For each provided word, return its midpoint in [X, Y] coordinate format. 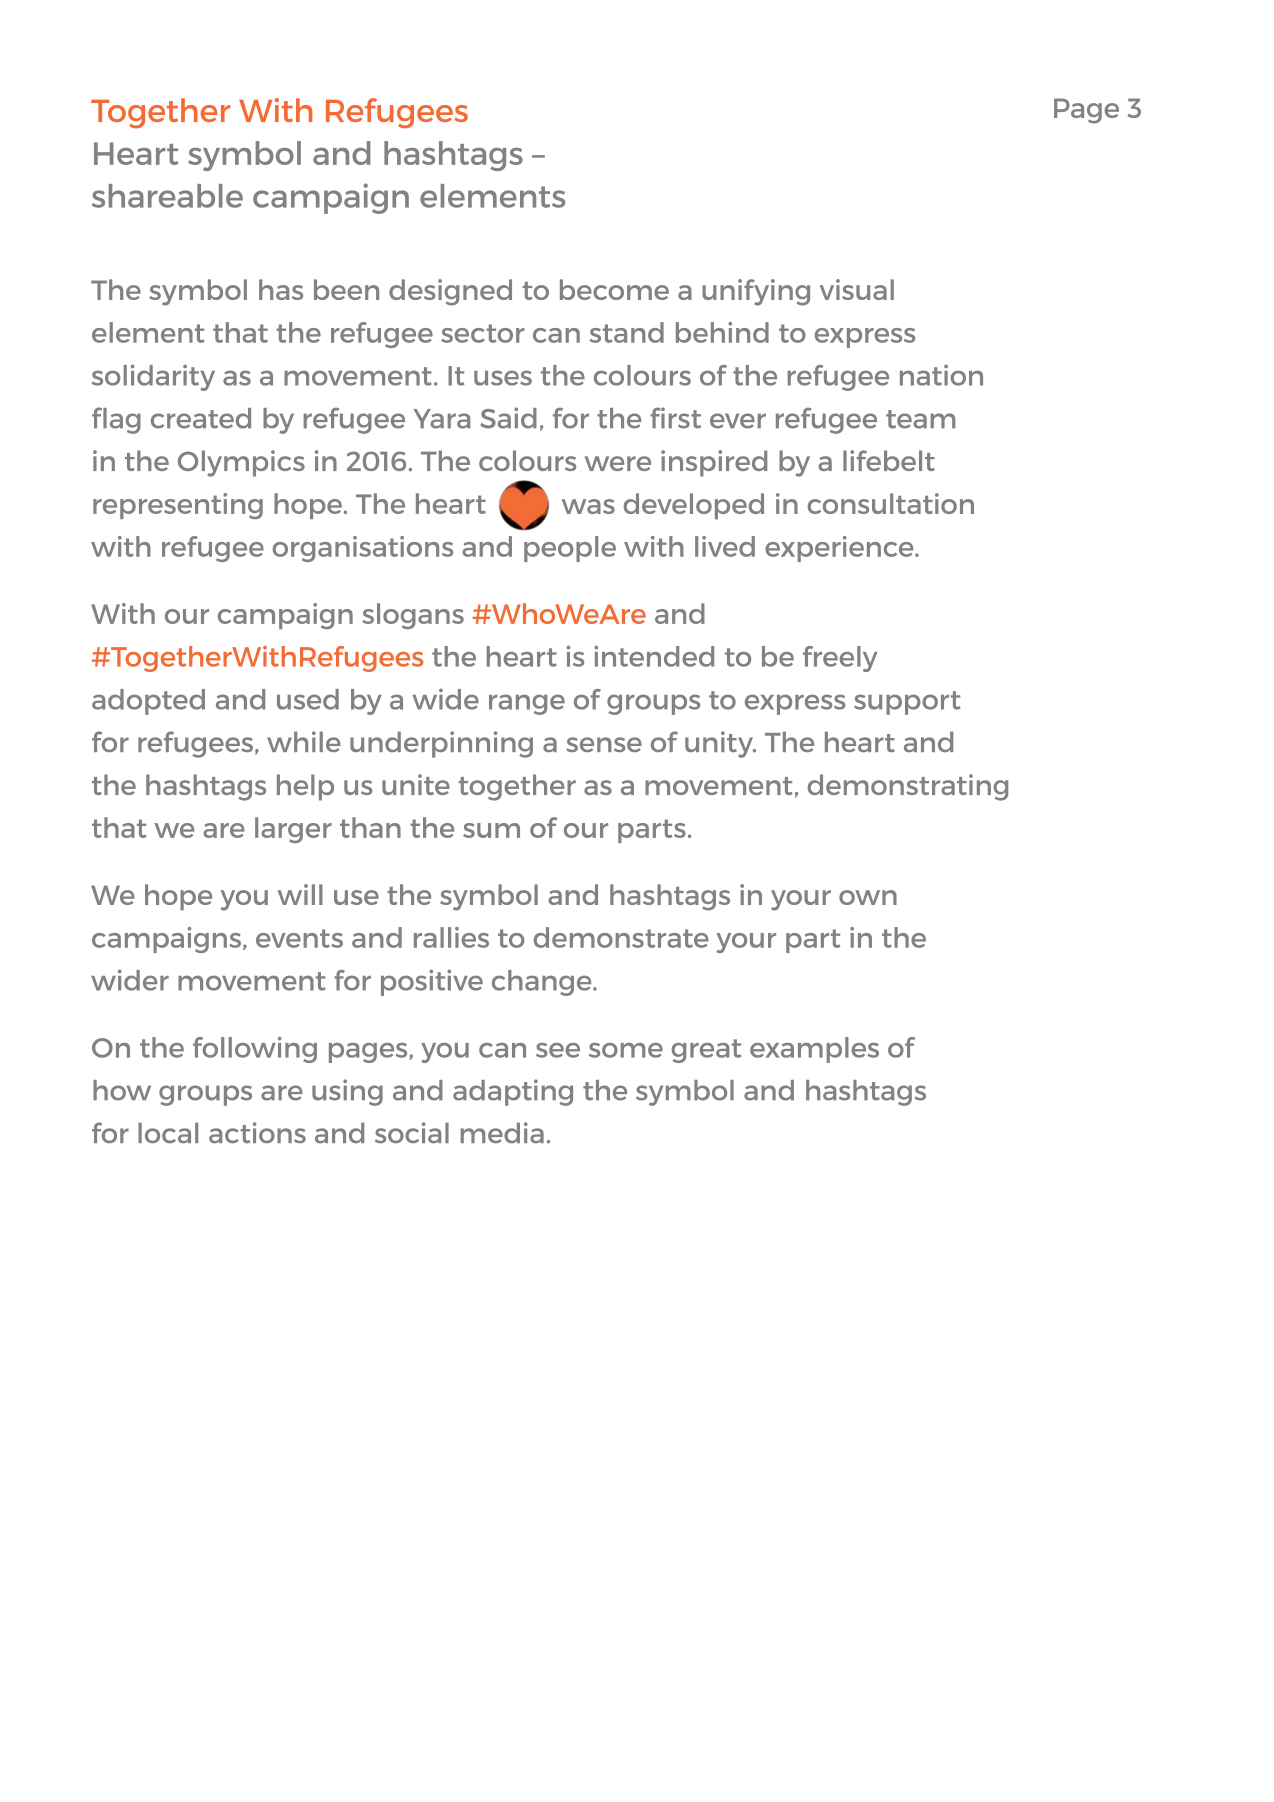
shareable [167, 196]
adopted [148, 702]
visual [857, 289]
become [614, 289]
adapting [513, 1092]
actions [257, 1132]
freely [840, 659]
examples [814, 1050]
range [527, 704]
